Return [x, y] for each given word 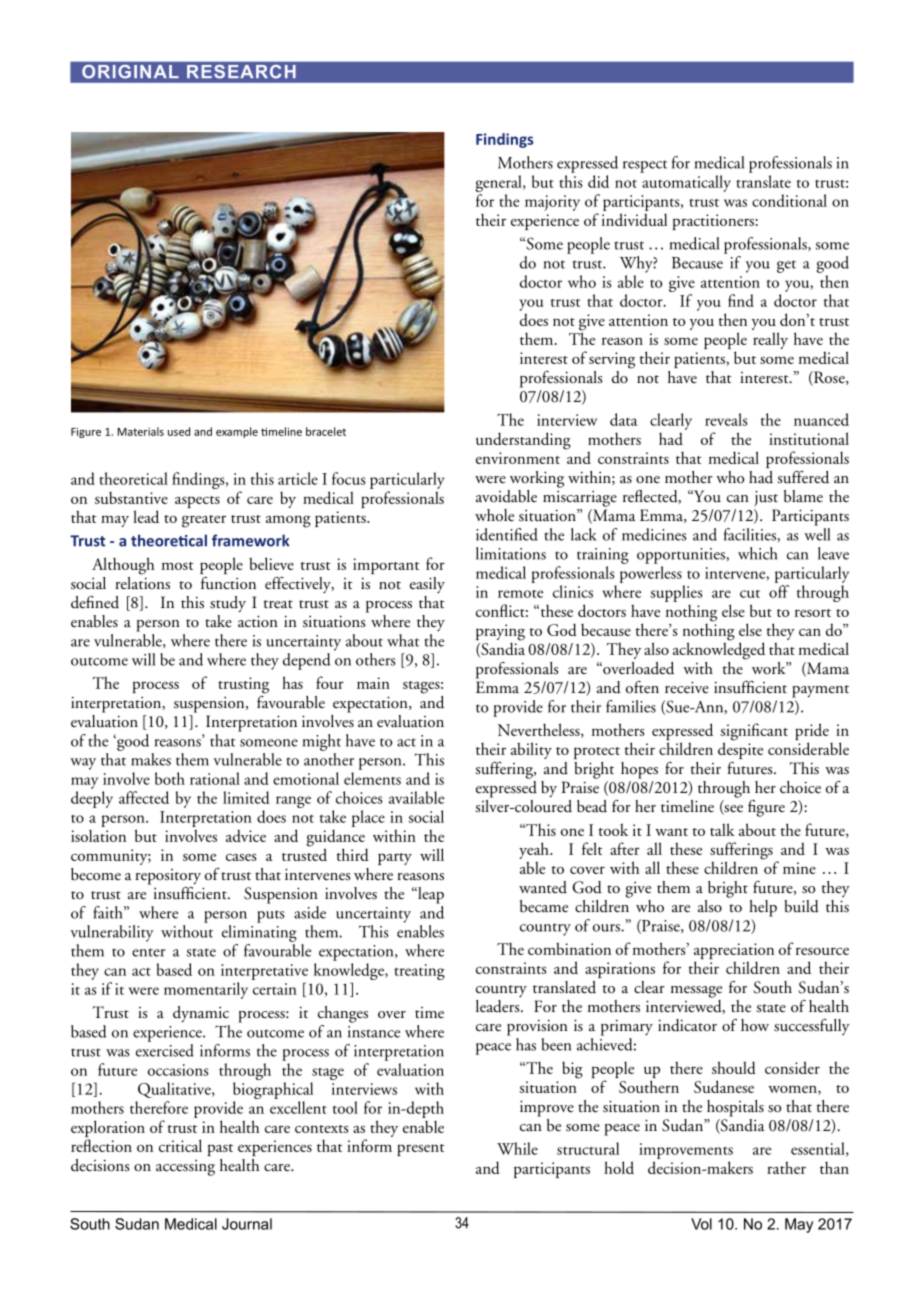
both [170, 778]
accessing [185, 1167]
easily [427, 585]
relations [142, 582]
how [755, 1025]
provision [537, 1027]
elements [372, 778]
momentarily [206, 990]
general [500, 185]
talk [722, 829]
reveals [726, 419]
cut [750, 594]
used [179, 431]
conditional [789, 200]
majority [552, 203]
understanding [523, 441]
